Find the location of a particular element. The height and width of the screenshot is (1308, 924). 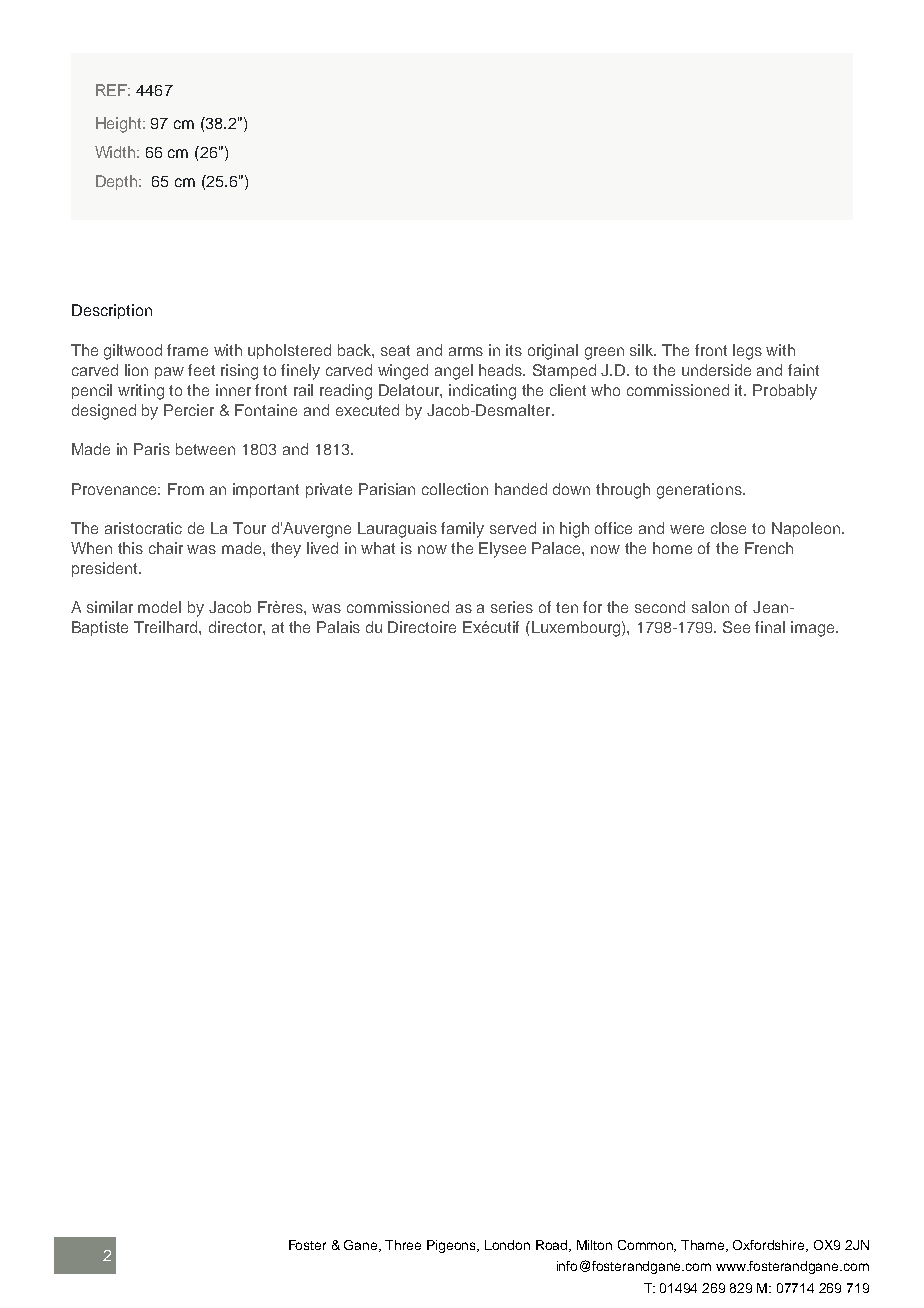

legs is located at coordinates (747, 352).
